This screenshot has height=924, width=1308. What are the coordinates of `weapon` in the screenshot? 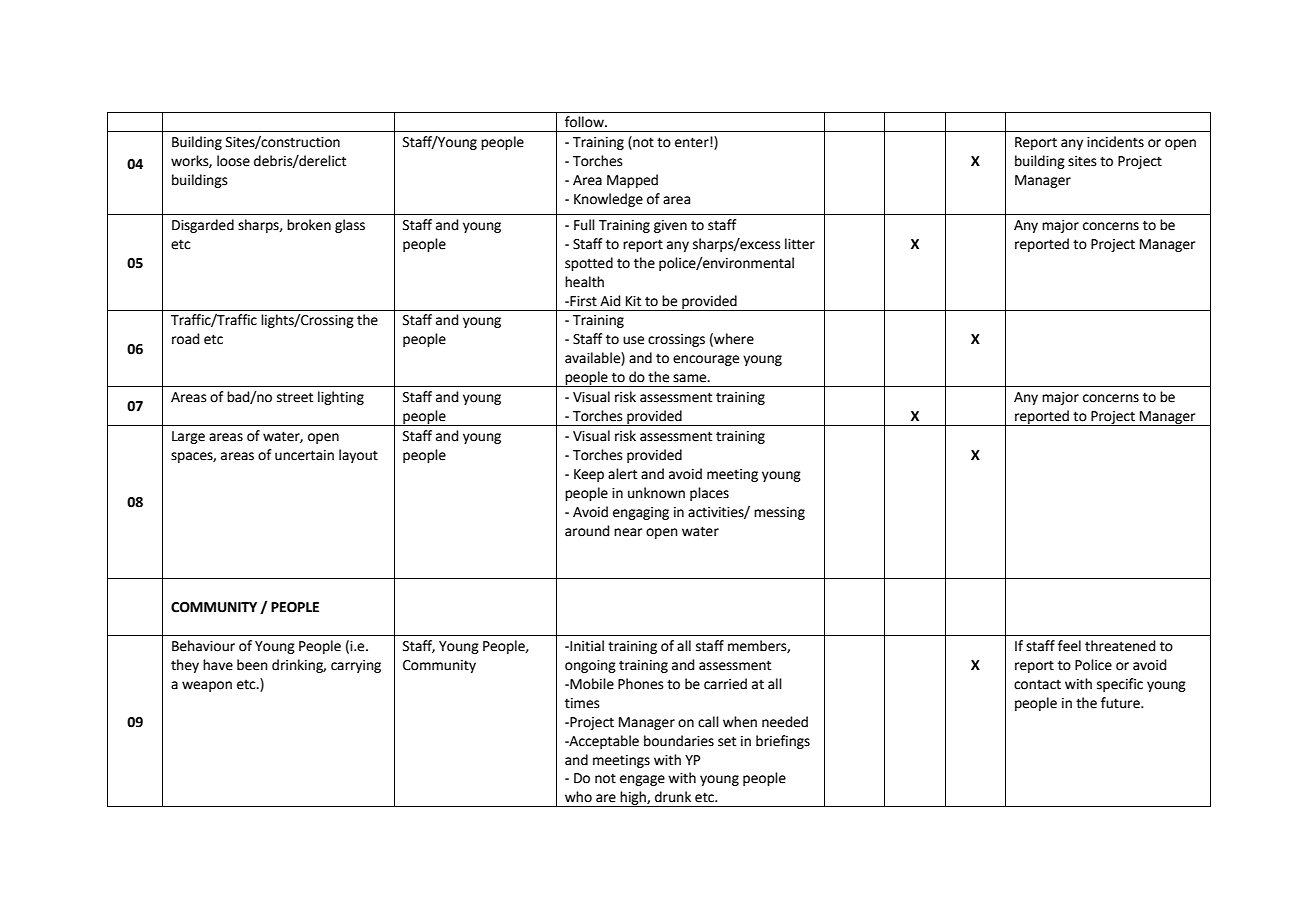 It's located at (207, 686).
